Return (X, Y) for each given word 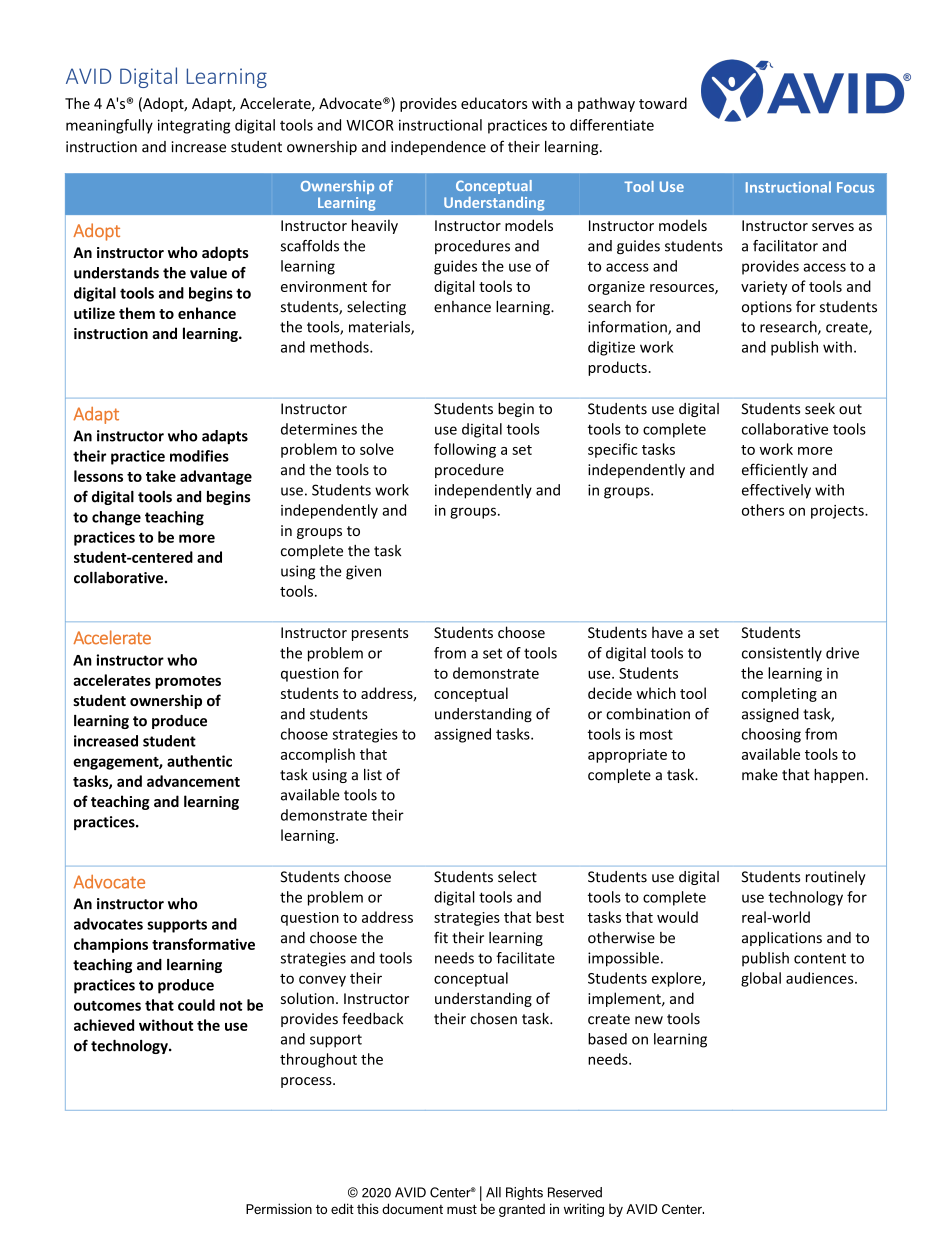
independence (438, 148)
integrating (194, 126)
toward (663, 103)
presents (380, 634)
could (196, 1005)
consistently (782, 654)
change (116, 518)
